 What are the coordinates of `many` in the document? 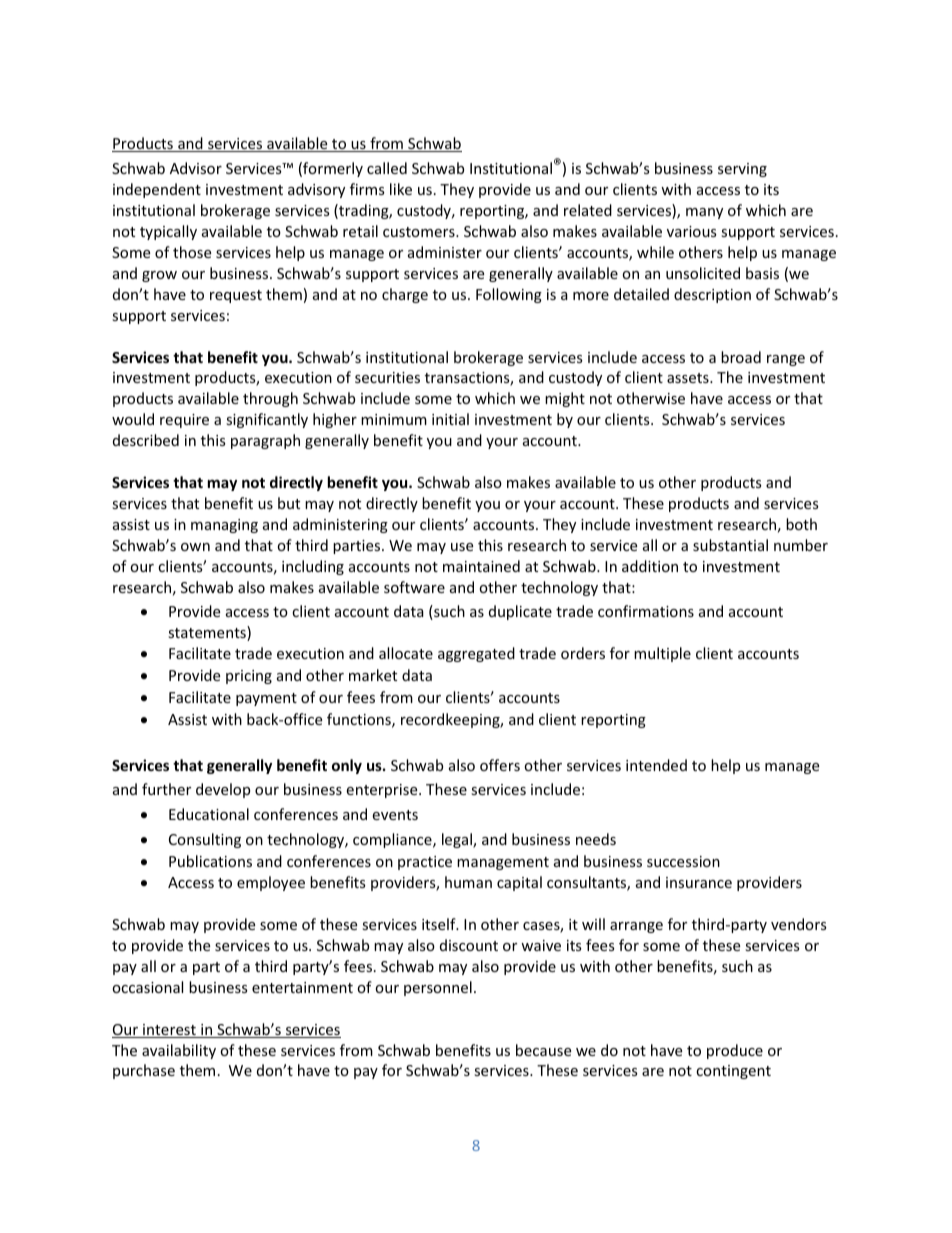 It's located at (704, 213).
